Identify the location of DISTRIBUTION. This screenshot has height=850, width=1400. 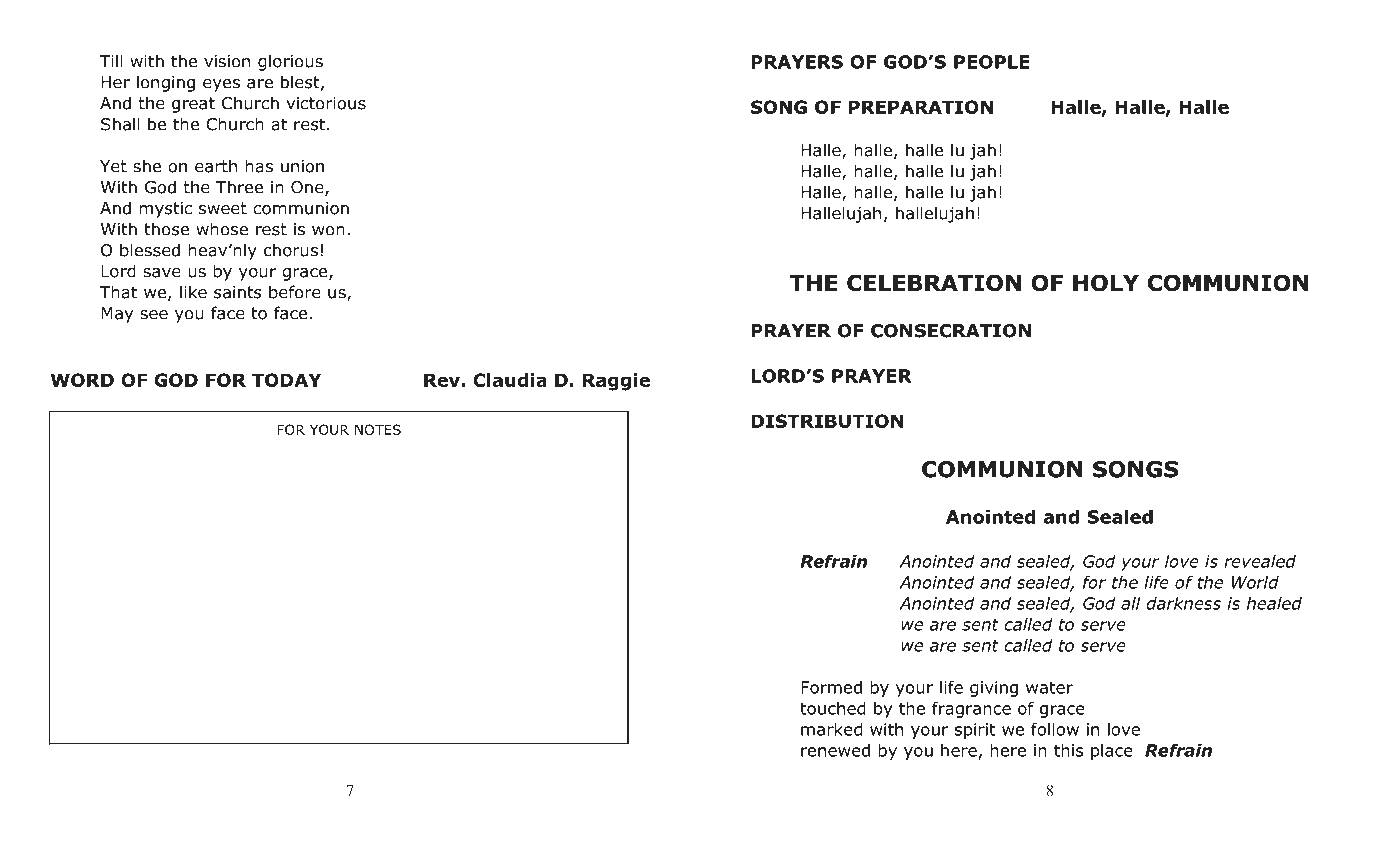
(827, 421).
